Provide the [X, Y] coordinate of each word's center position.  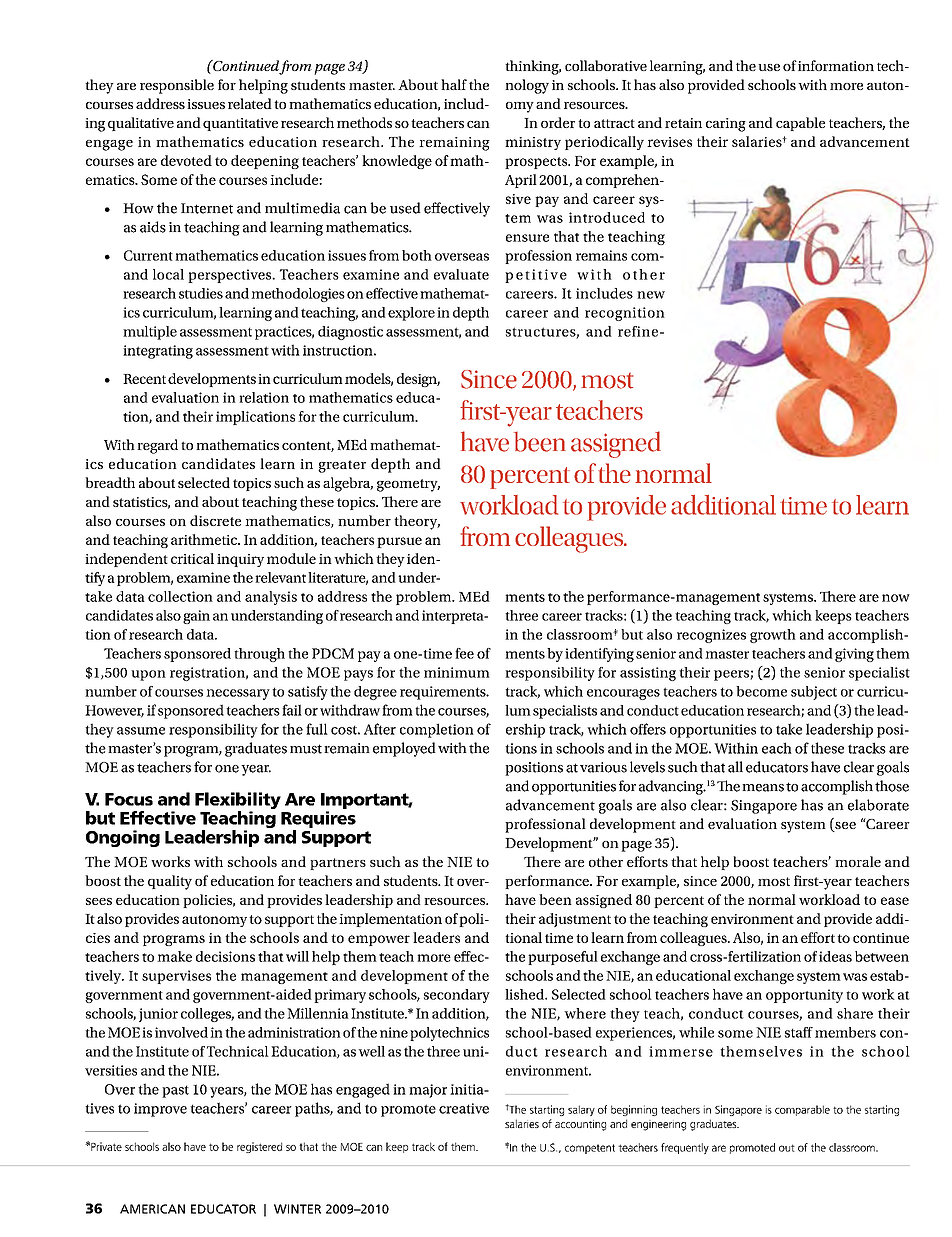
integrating [158, 352]
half [454, 84]
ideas [835, 956]
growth [773, 636]
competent [590, 1149]
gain [196, 617]
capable [800, 124]
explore [411, 314]
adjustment [575, 920]
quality [170, 882]
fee [464, 653]
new [651, 295]
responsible [177, 86]
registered [259, 1147]
